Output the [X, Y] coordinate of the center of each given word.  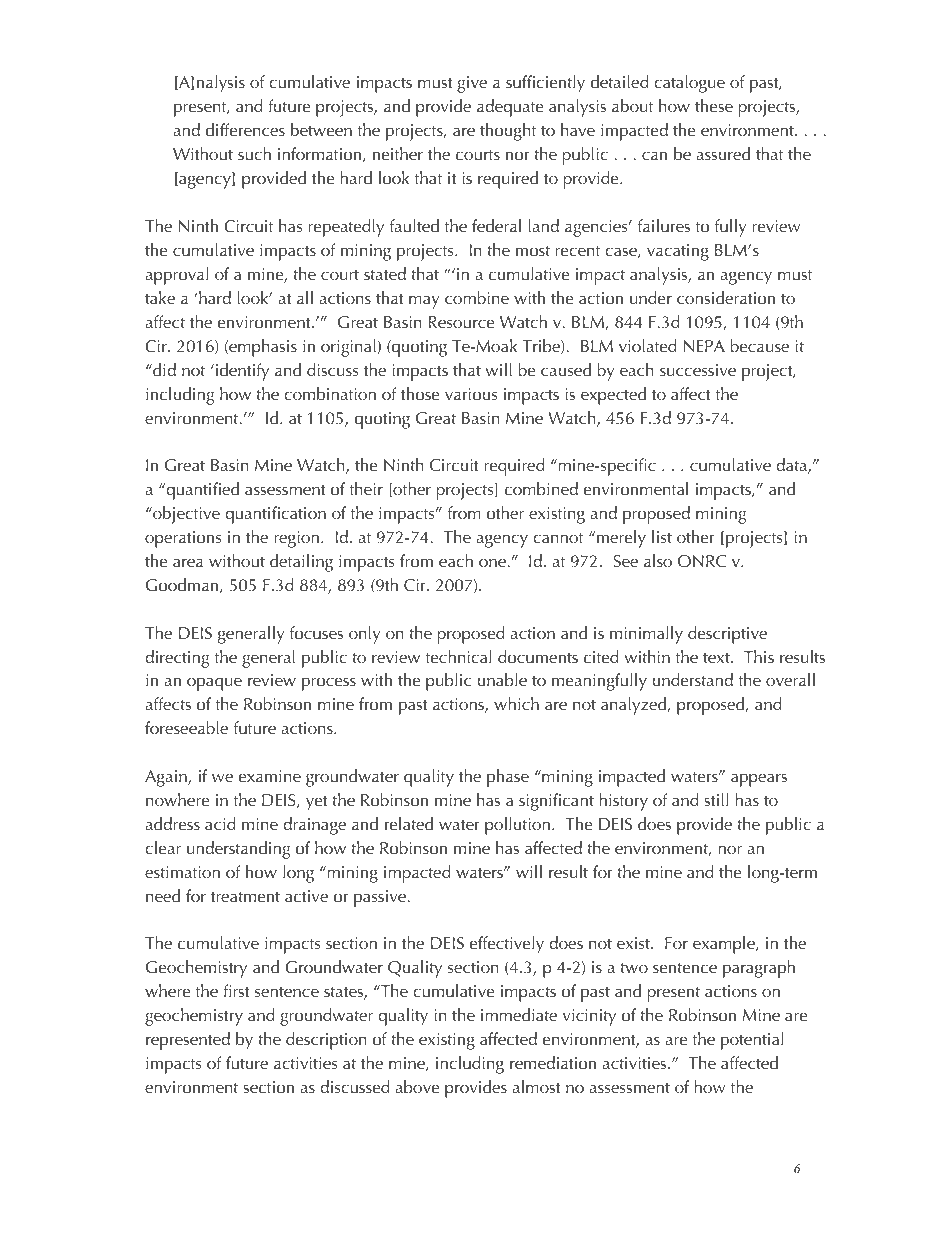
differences [245, 129]
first [236, 990]
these [714, 105]
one [493, 562]
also [658, 560]
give [472, 84]
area [188, 562]
